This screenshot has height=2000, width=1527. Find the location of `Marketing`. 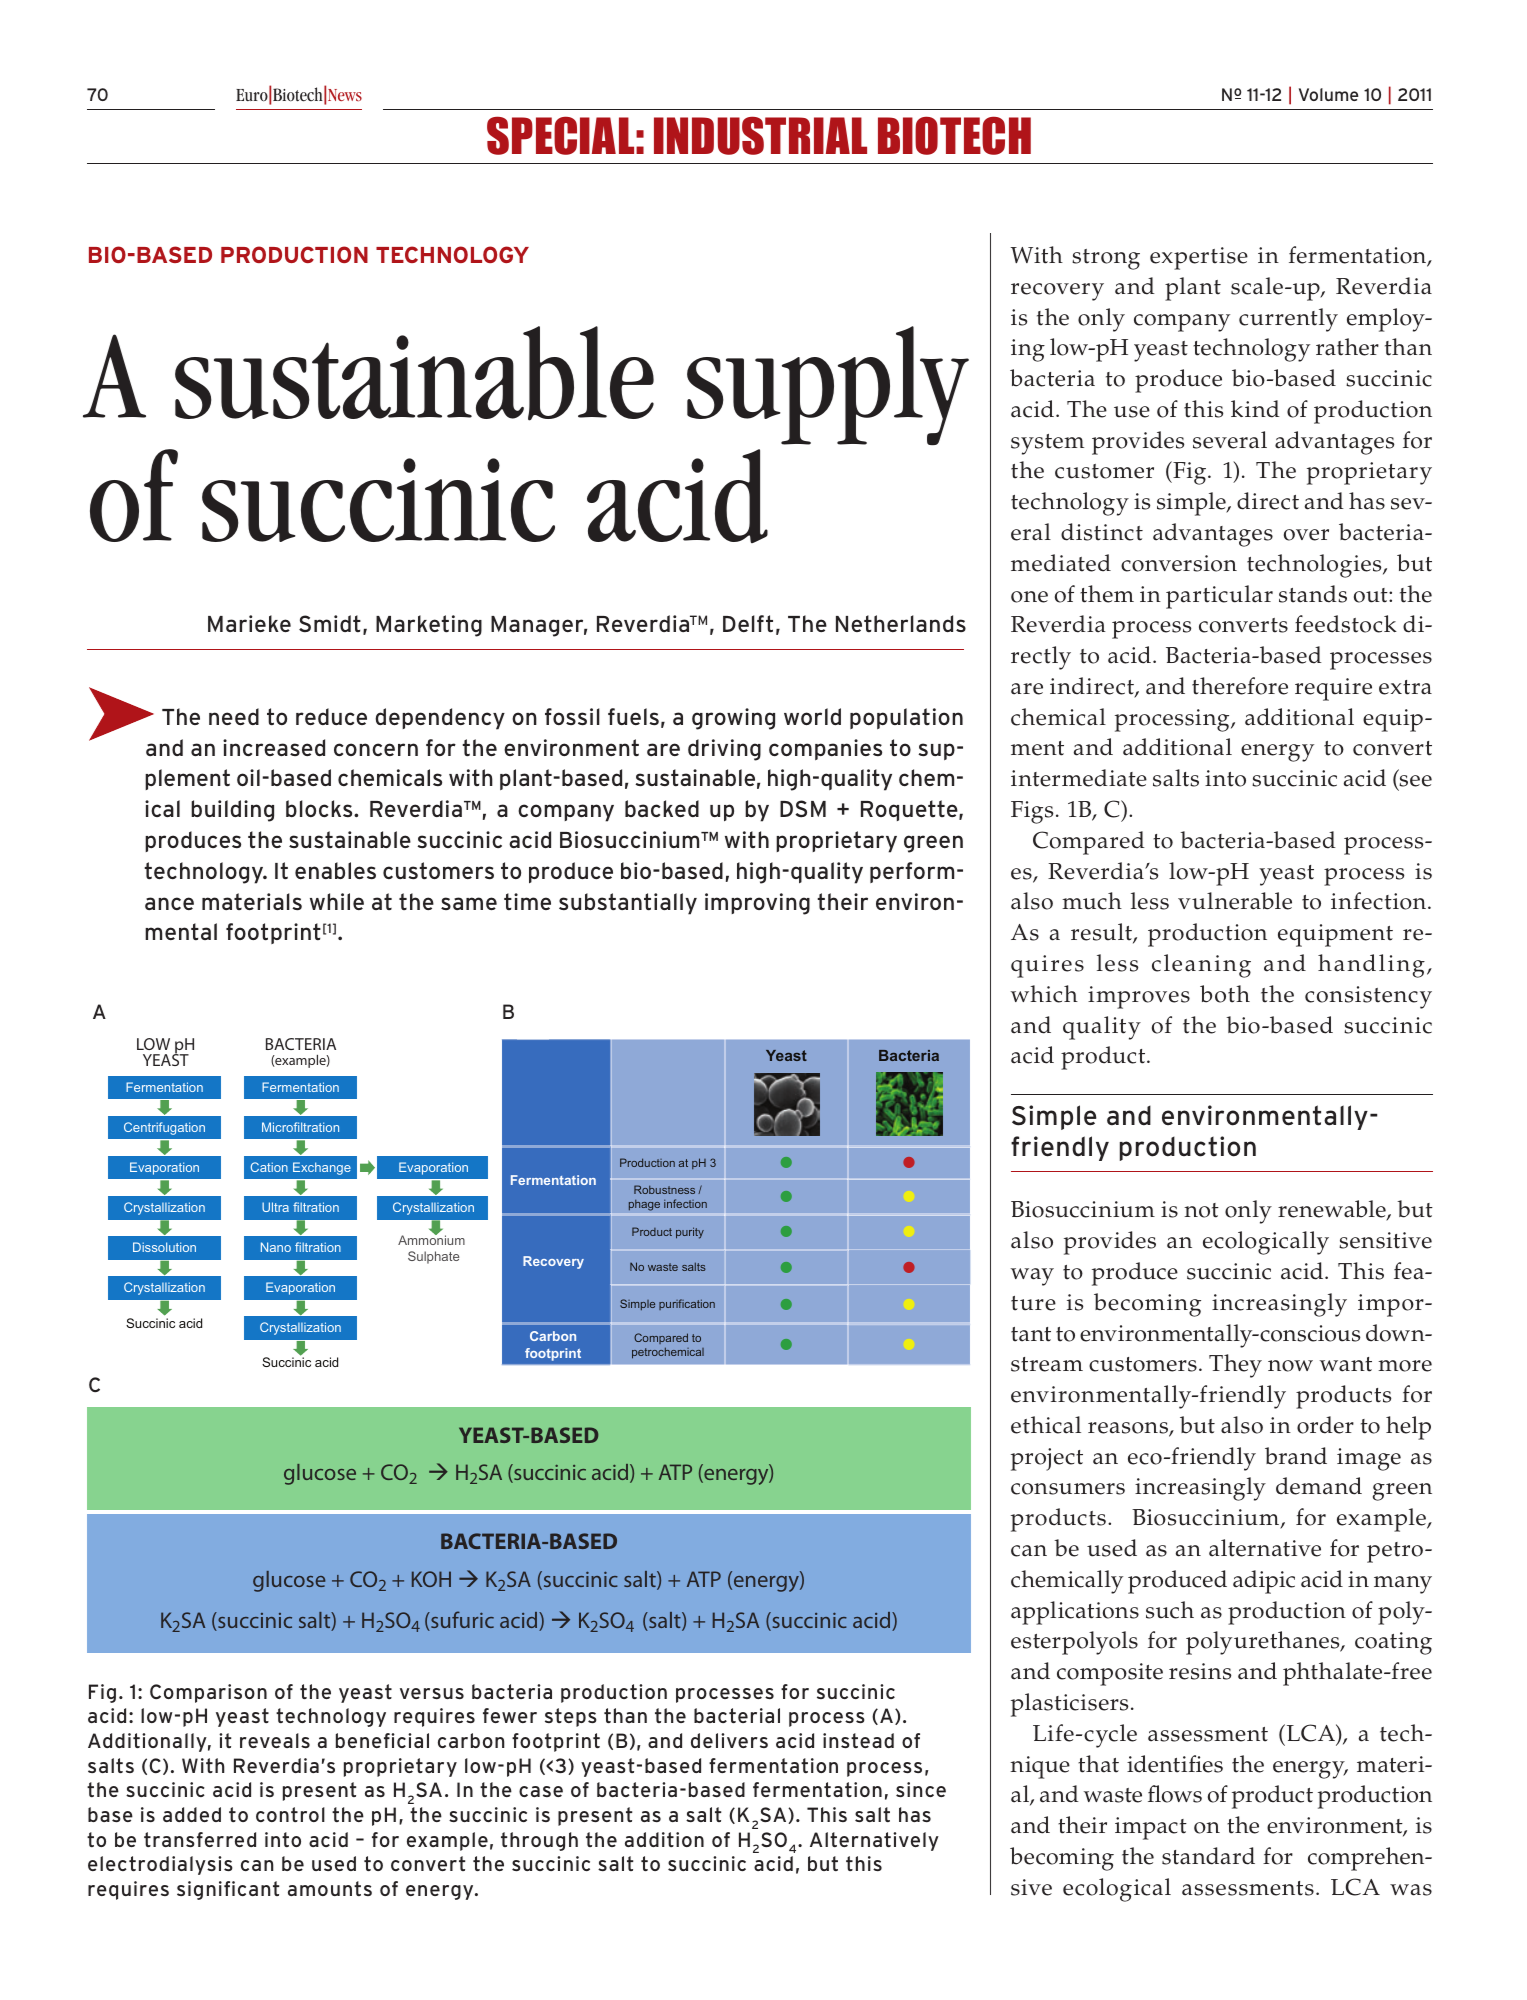

Marketing is located at coordinates (429, 626).
